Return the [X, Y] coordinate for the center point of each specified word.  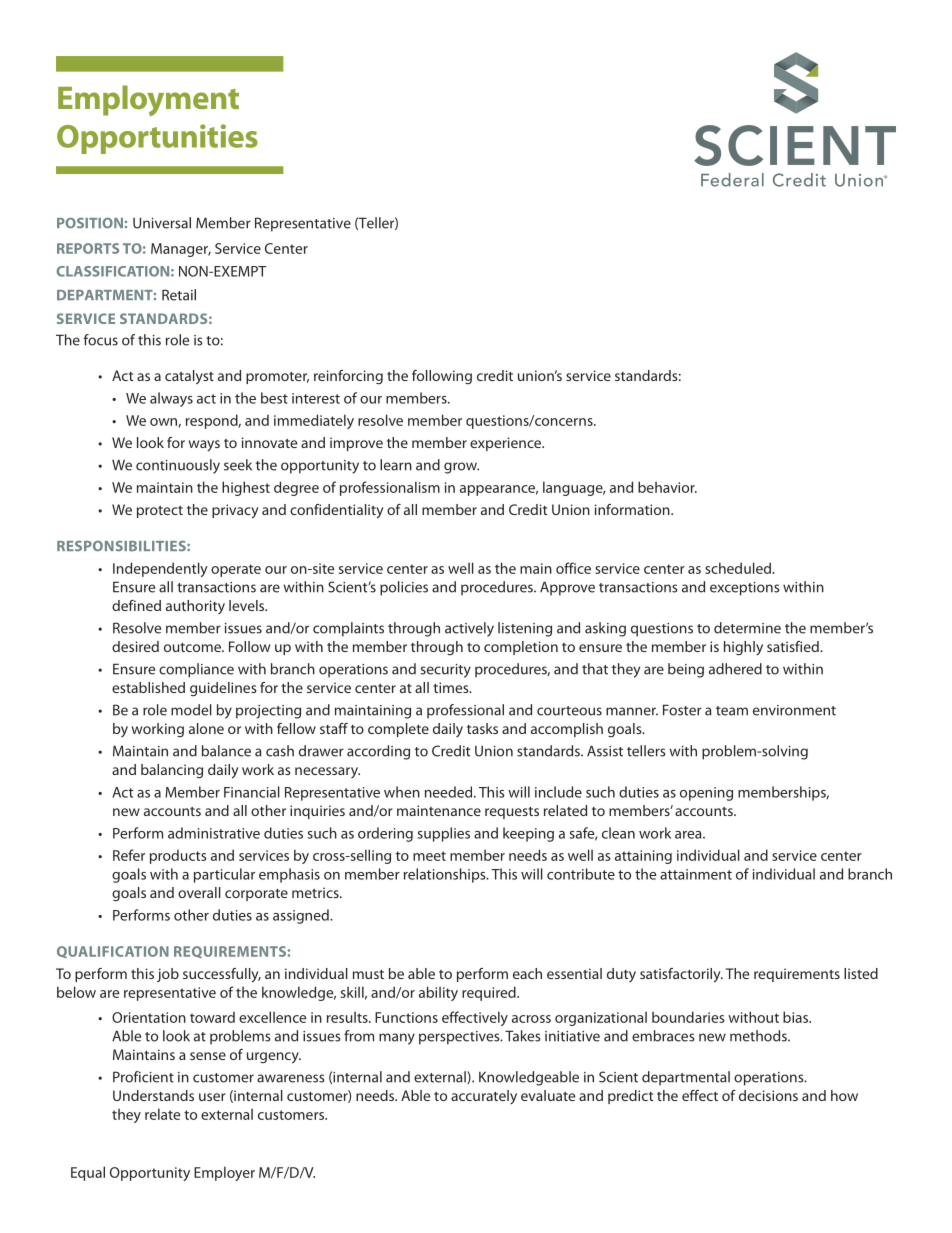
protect [160, 512]
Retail [179, 295]
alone [206, 728]
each [527, 973]
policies [404, 588]
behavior [667, 487]
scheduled [739, 568]
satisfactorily [681, 975]
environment [794, 710]
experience [507, 444]
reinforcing [348, 377]
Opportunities [157, 139]
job [168, 975]
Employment [148, 100]
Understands [153, 1095]
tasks [482, 728]
